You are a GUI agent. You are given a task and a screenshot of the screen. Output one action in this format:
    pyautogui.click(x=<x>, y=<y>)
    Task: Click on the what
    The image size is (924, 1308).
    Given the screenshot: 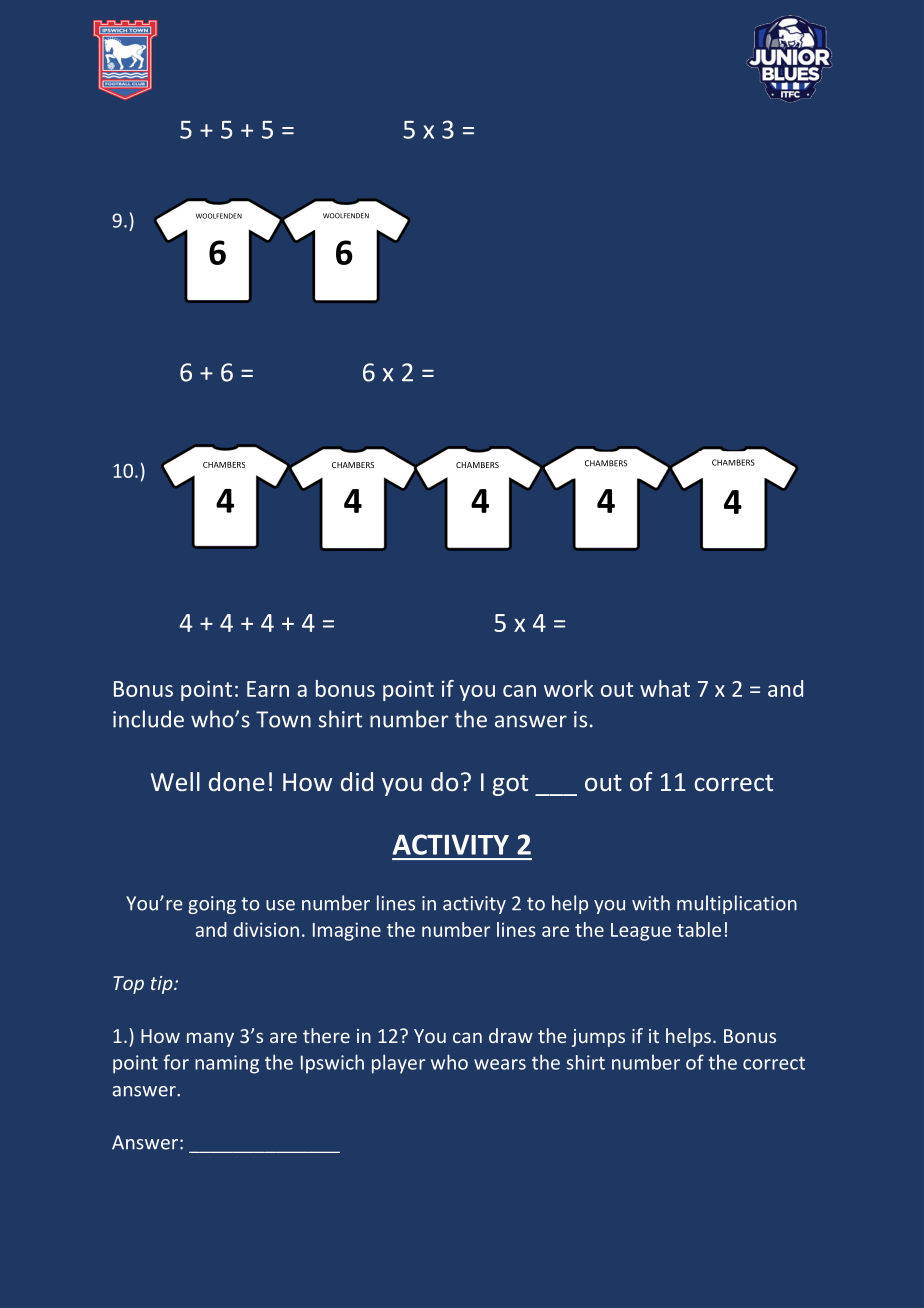 What is the action you would take?
    pyautogui.click(x=665, y=688)
